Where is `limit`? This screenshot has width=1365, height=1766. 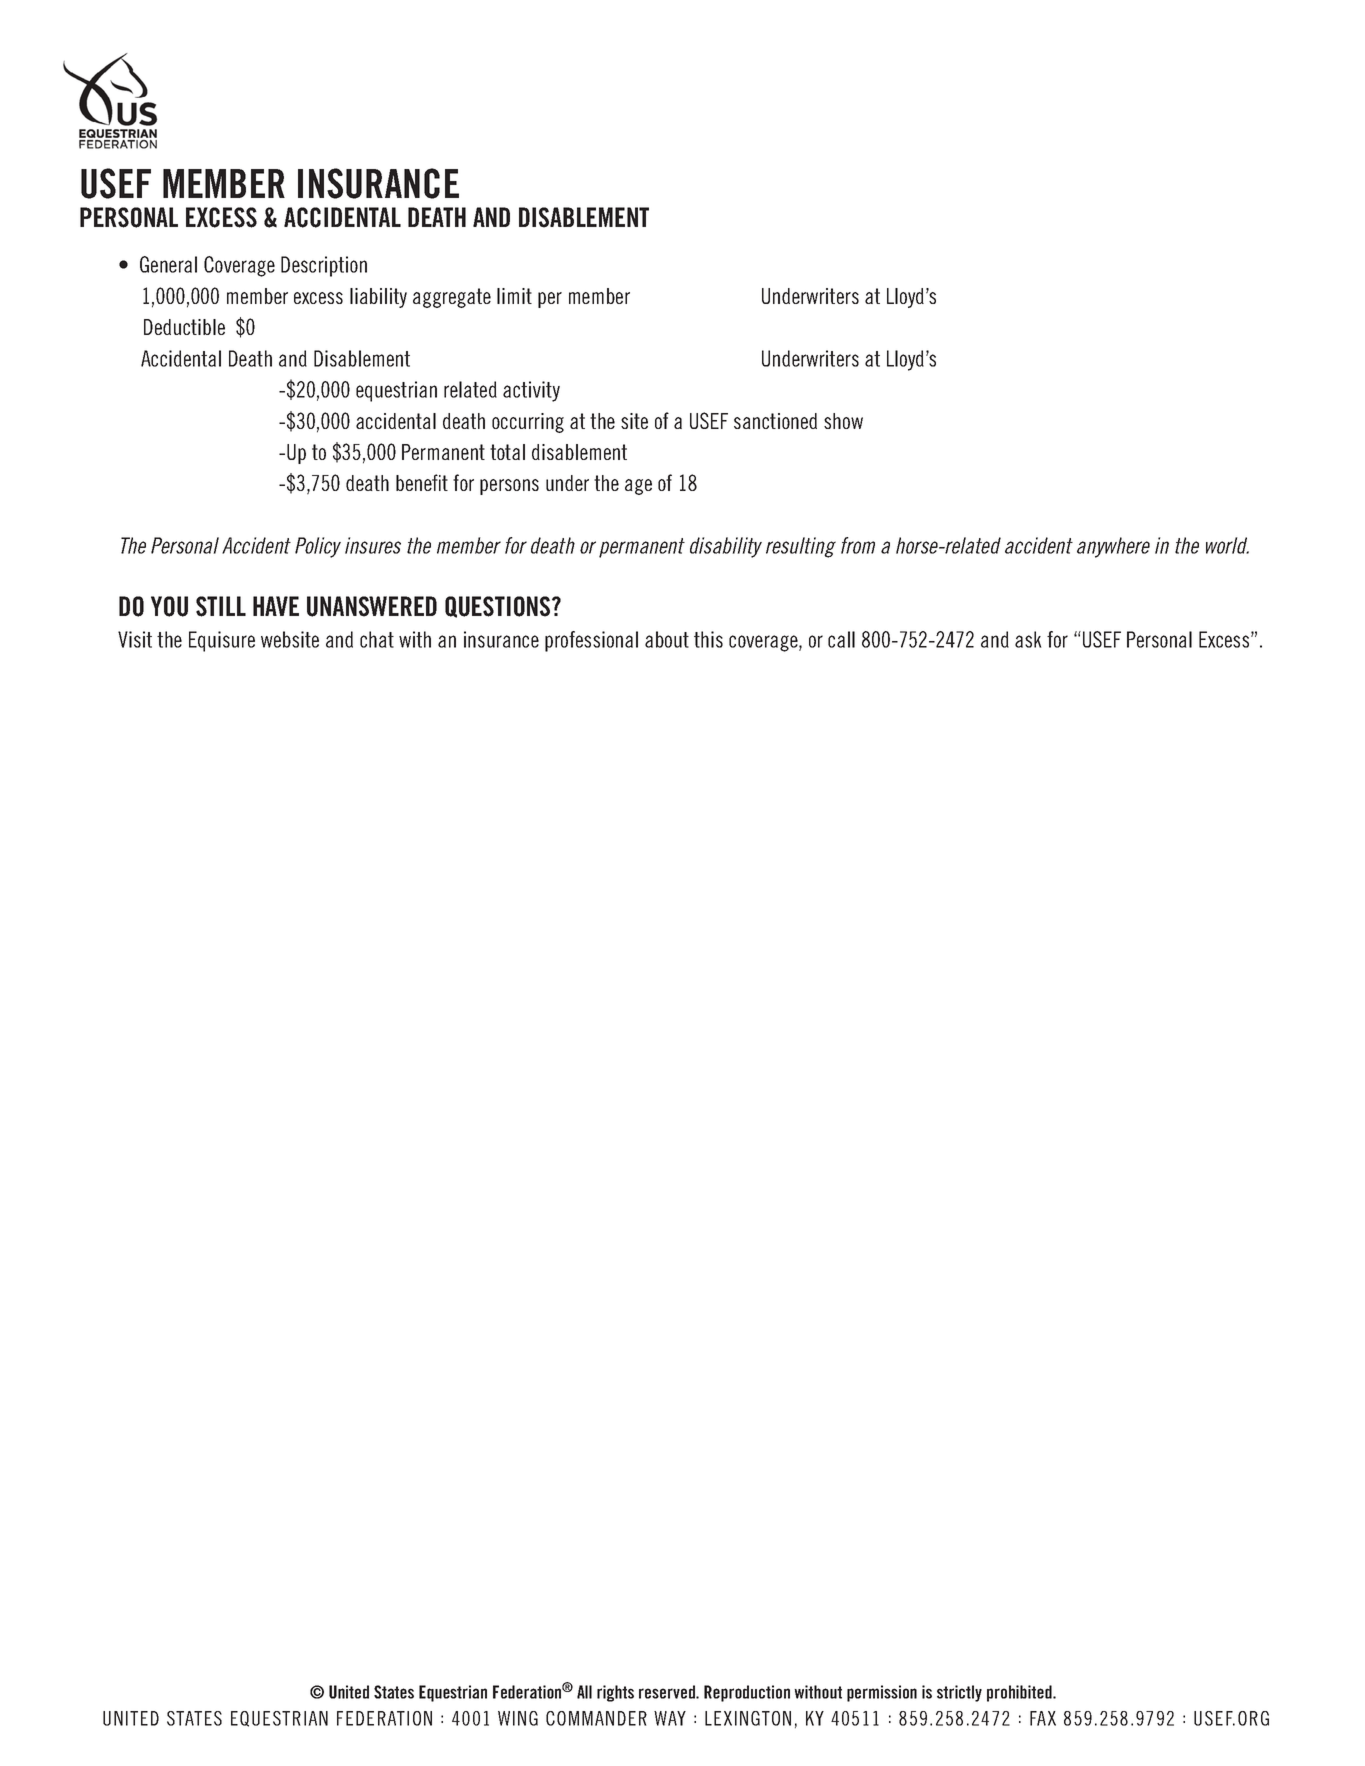
limit is located at coordinates (514, 296).
